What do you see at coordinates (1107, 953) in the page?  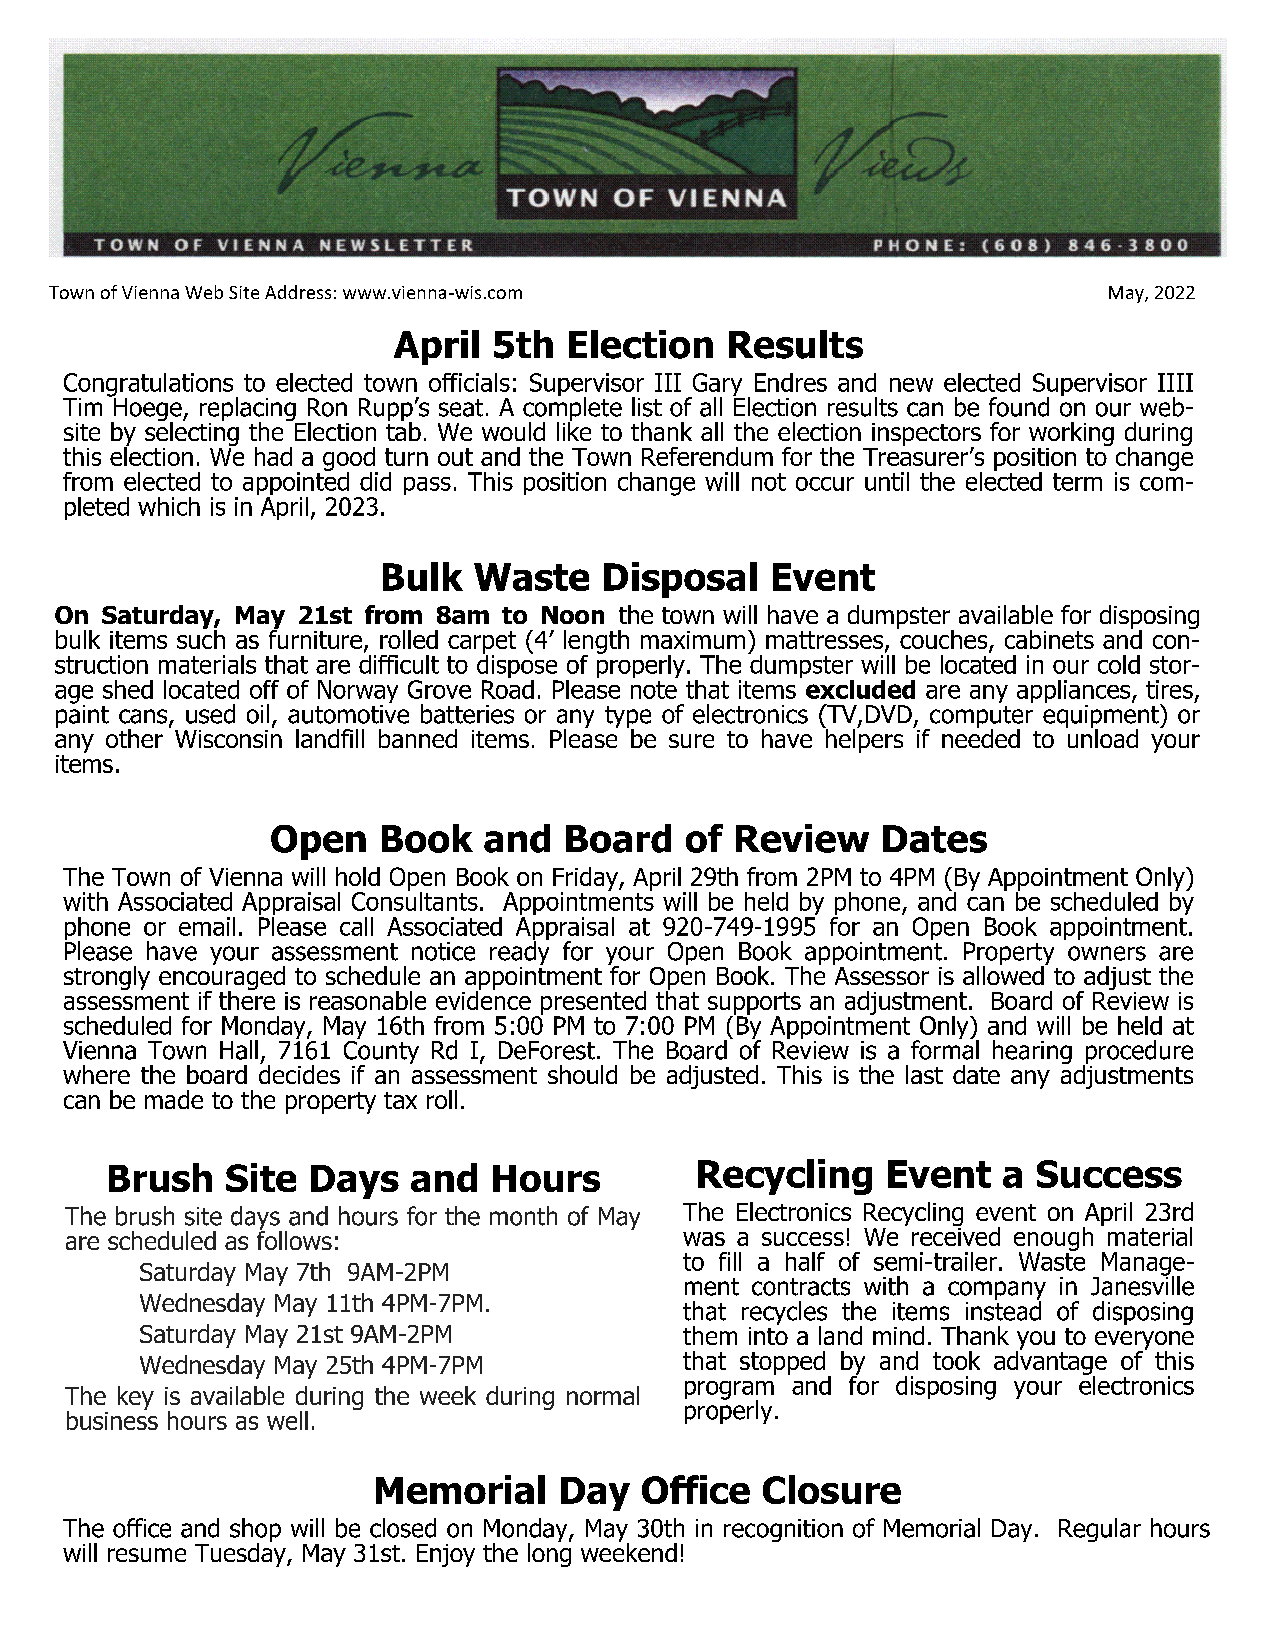 I see `owners` at bounding box center [1107, 953].
